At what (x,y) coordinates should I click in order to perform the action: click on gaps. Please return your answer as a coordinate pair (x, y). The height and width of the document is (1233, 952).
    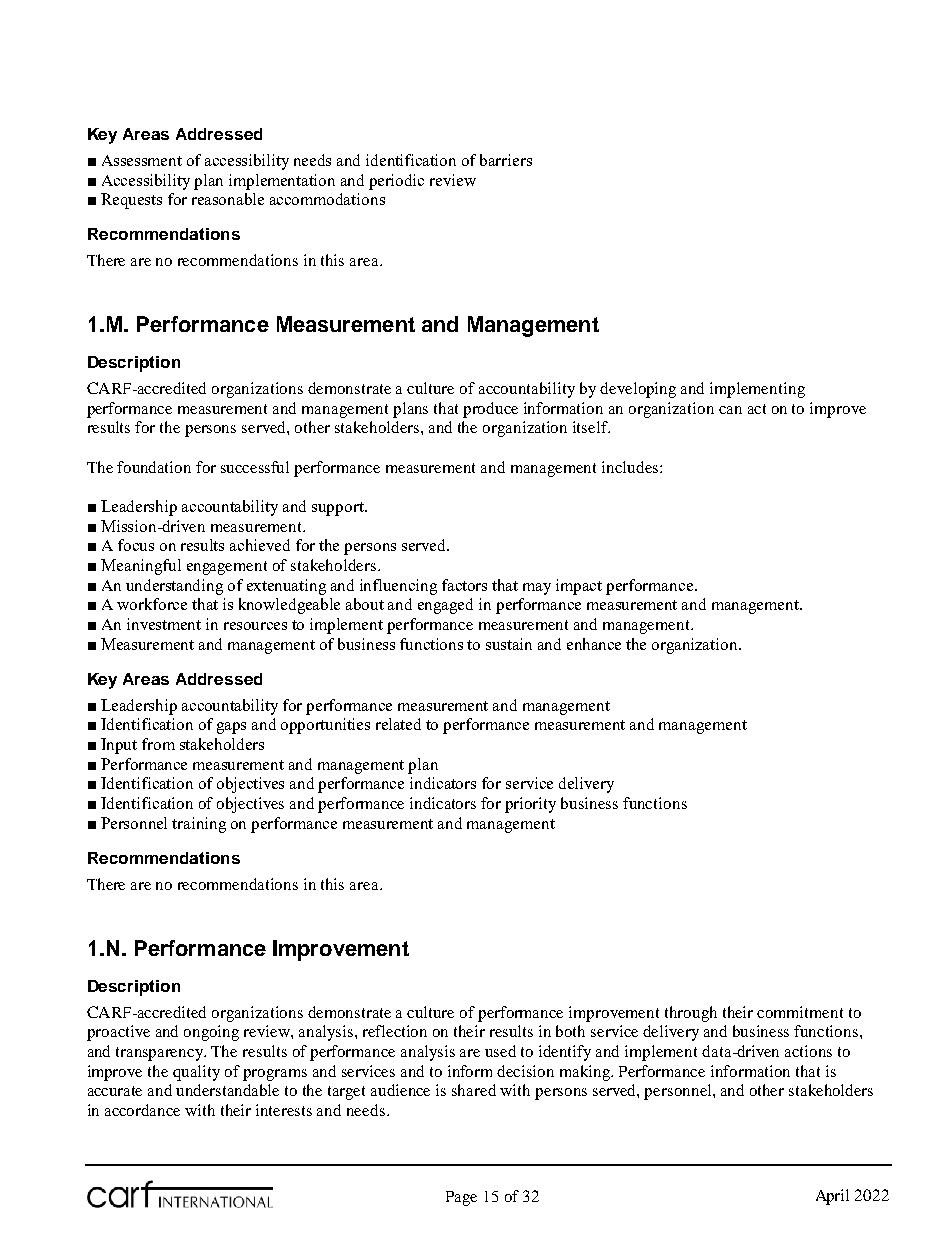
    Looking at the image, I should click on (231, 728).
